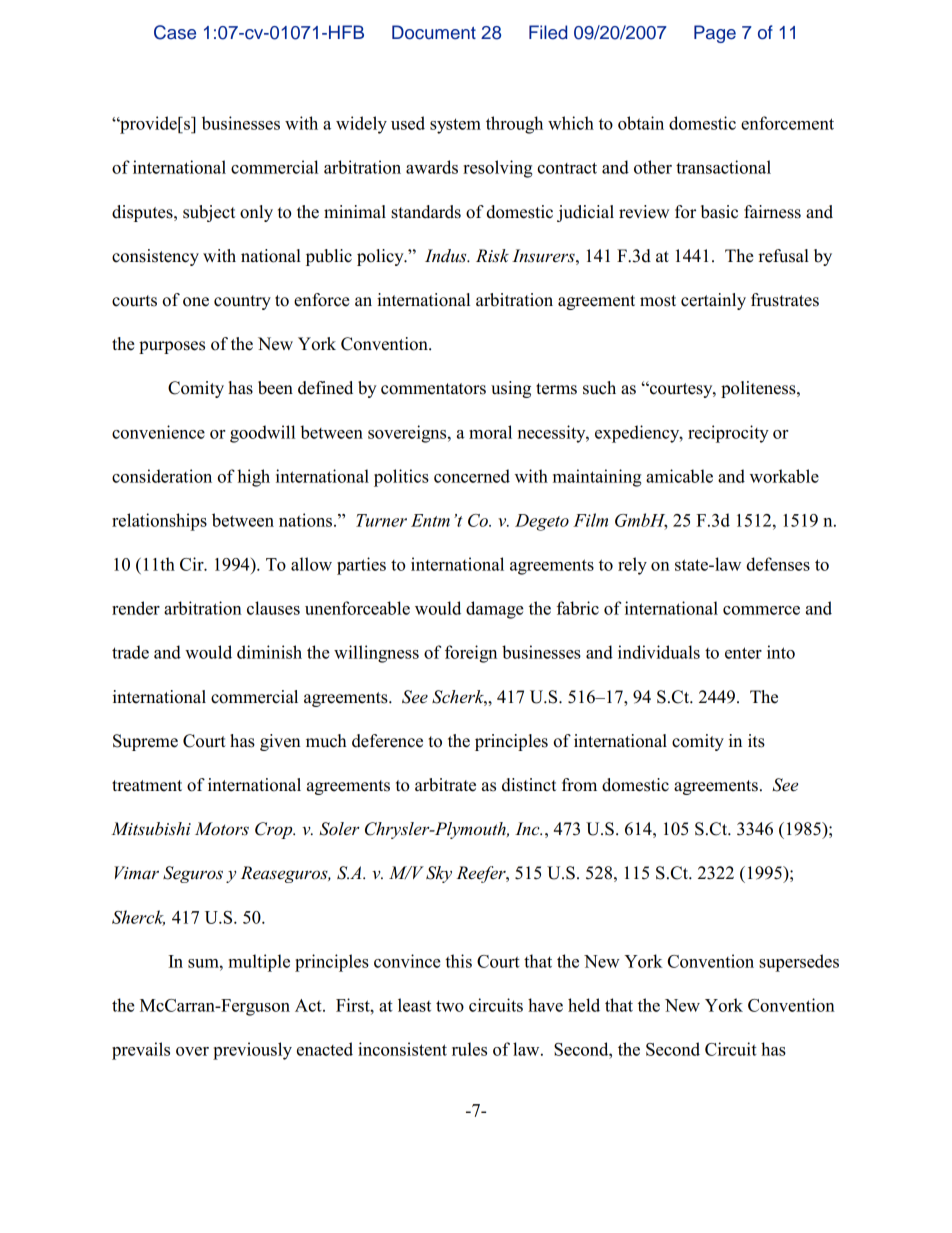 The image size is (952, 1233). Describe the element at coordinates (450, 1006) in the screenshot. I see `two` at that location.
